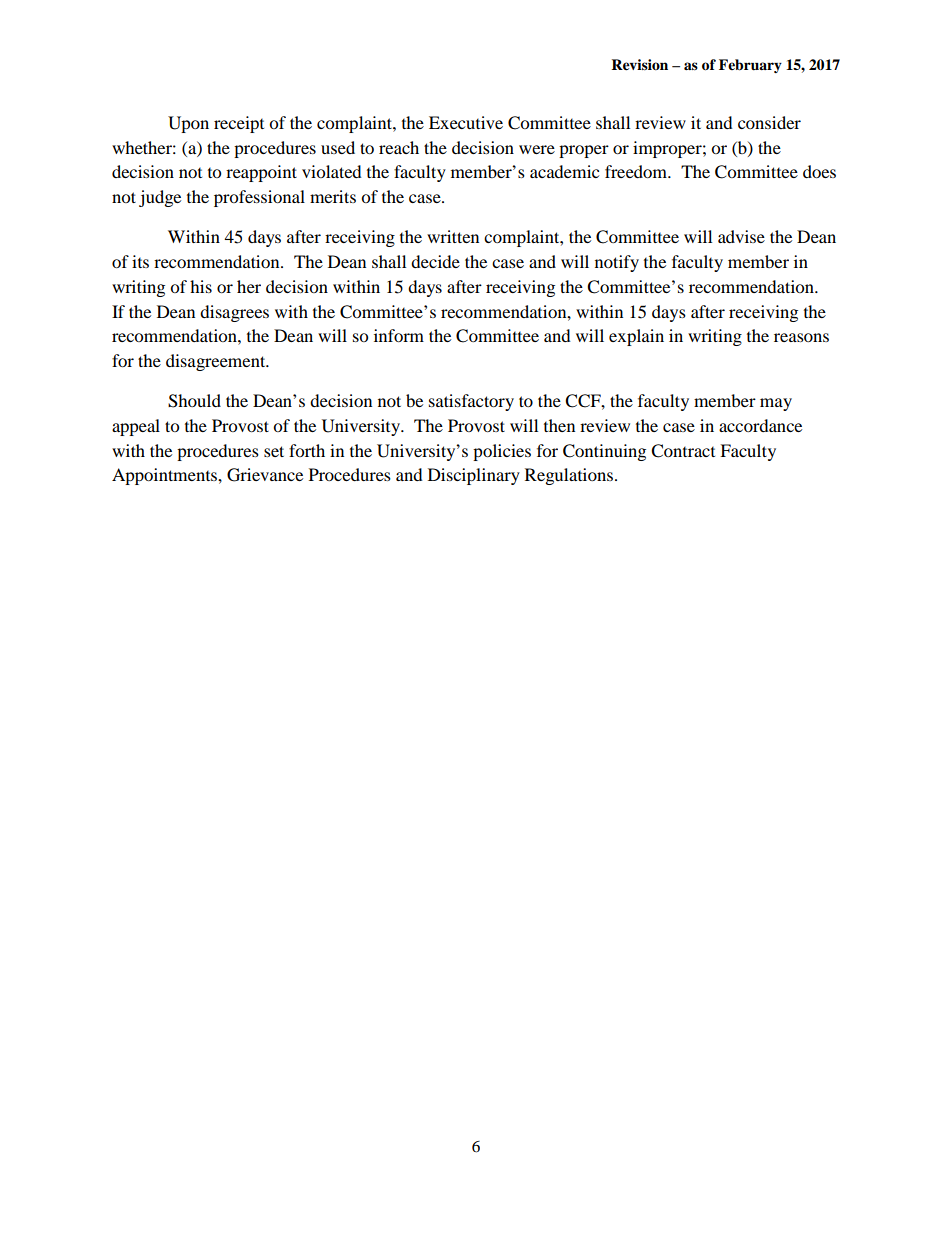 The width and height of the screenshot is (952, 1233). What do you see at coordinates (265, 475) in the screenshot?
I see `Grievance` at bounding box center [265, 475].
